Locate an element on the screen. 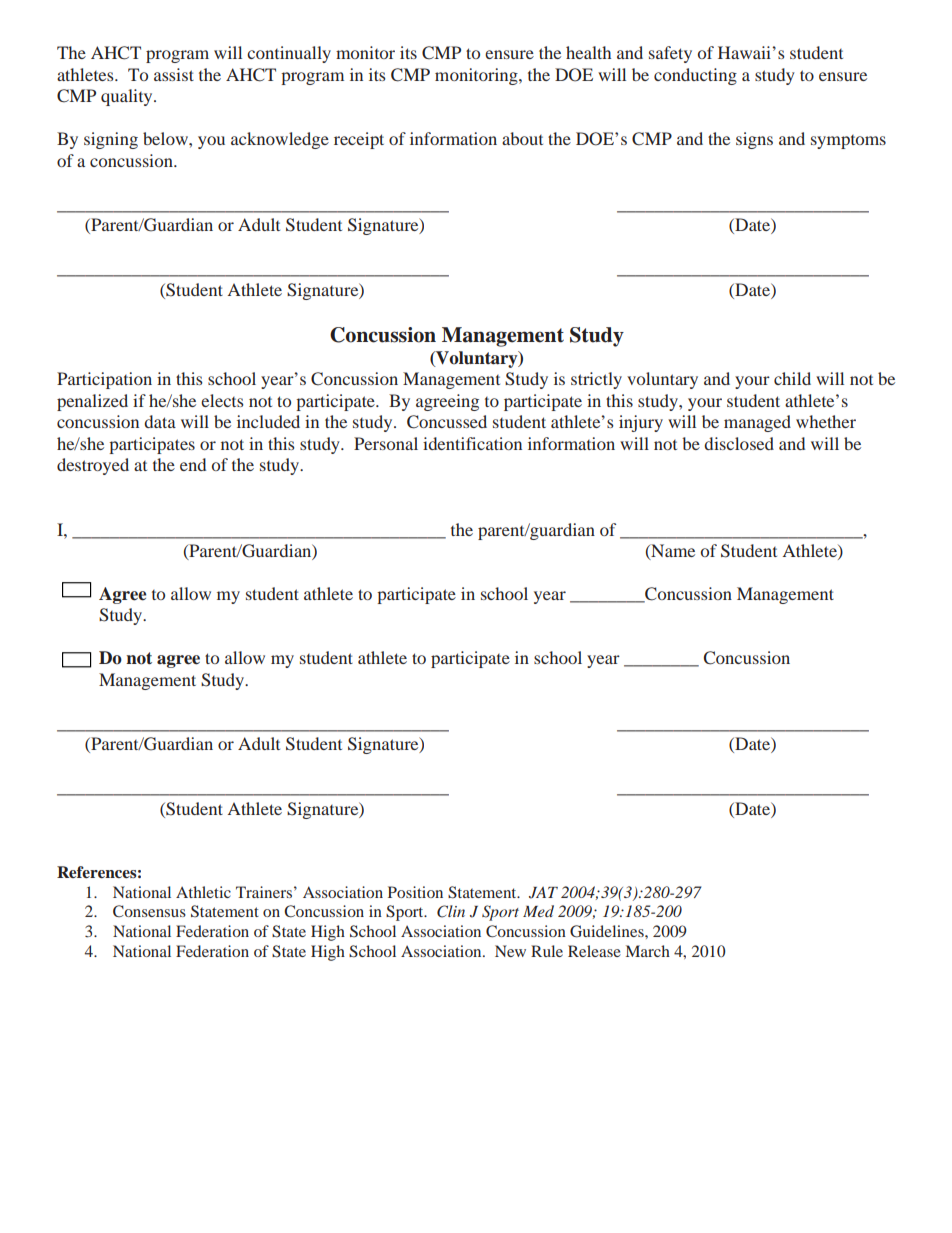  Consensus is located at coordinates (149, 911).
